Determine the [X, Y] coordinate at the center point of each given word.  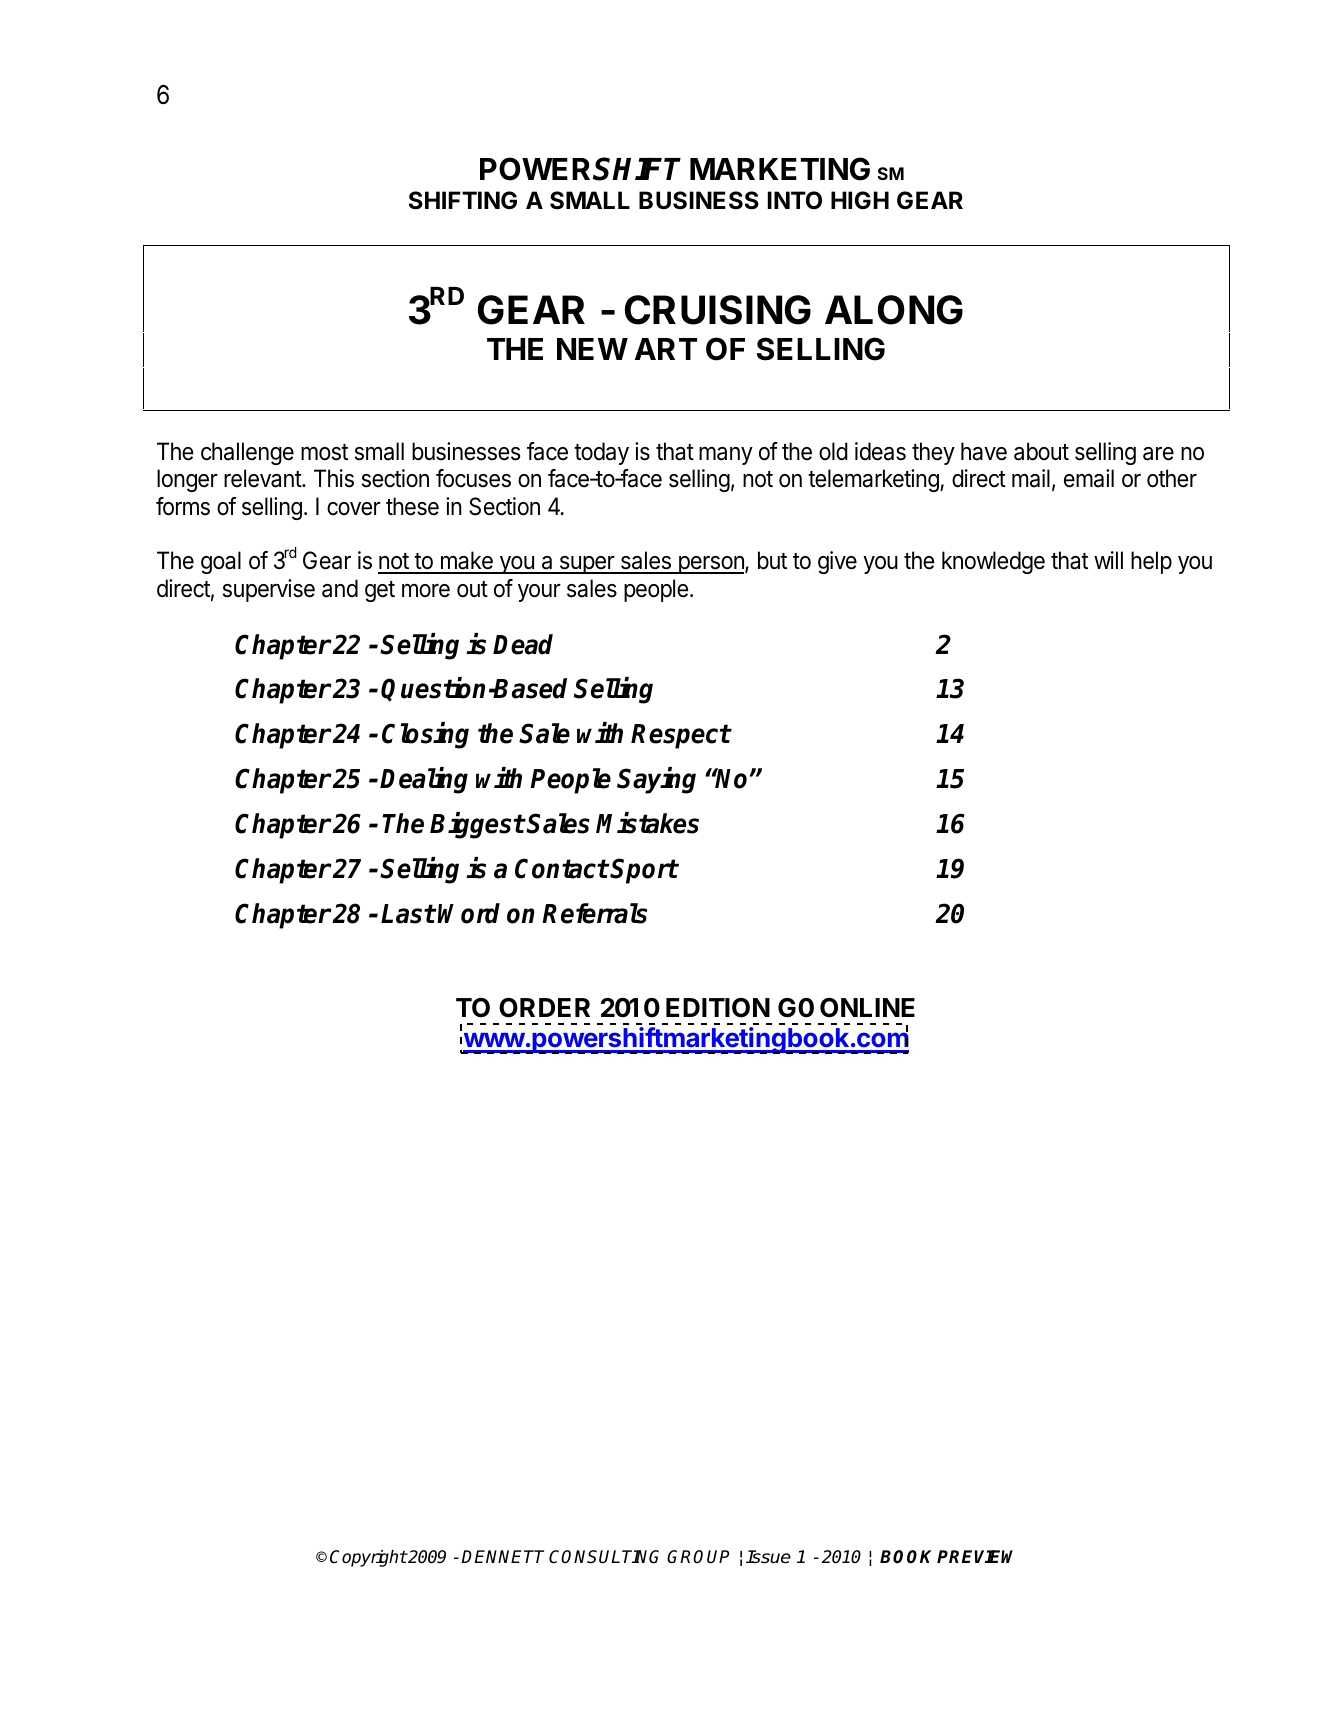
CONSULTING [604, 1557]
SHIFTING [463, 200]
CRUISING [718, 310]
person [711, 565]
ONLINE [867, 1008]
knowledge [993, 562]
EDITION [718, 1008]
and [340, 588]
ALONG [894, 310]
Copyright [368, 1558]
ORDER [544, 1008]
